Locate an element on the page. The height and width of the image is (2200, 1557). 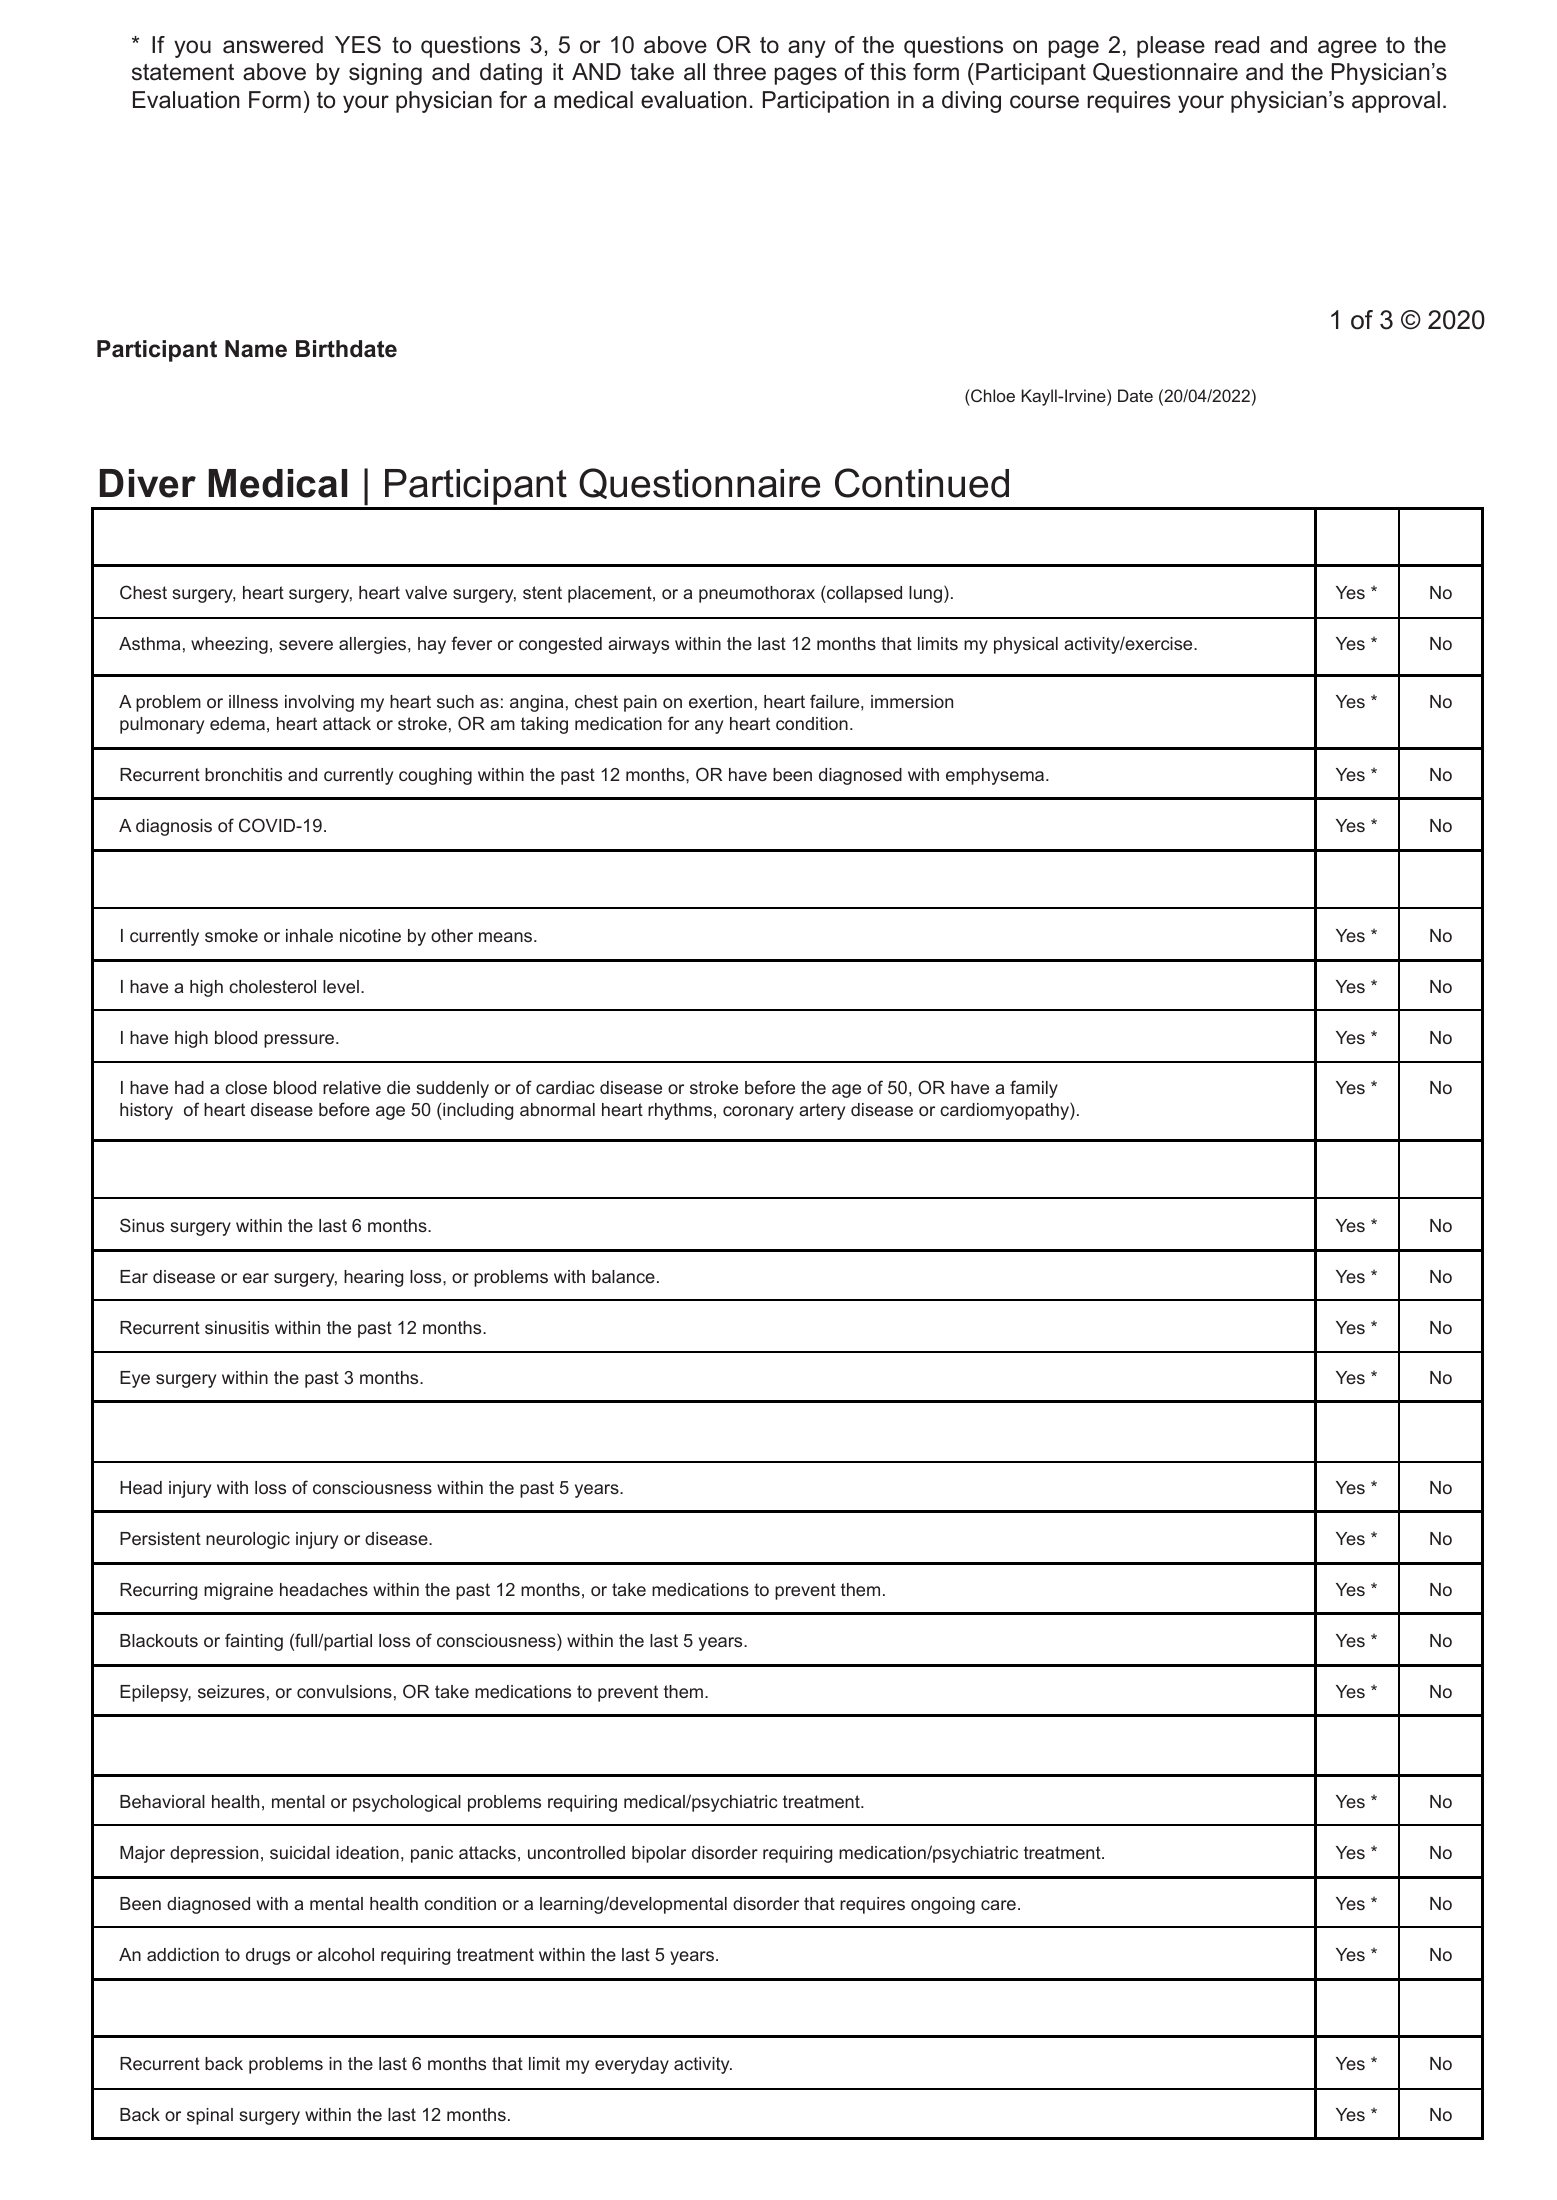
everyday is located at coordinates (632, 2065).
